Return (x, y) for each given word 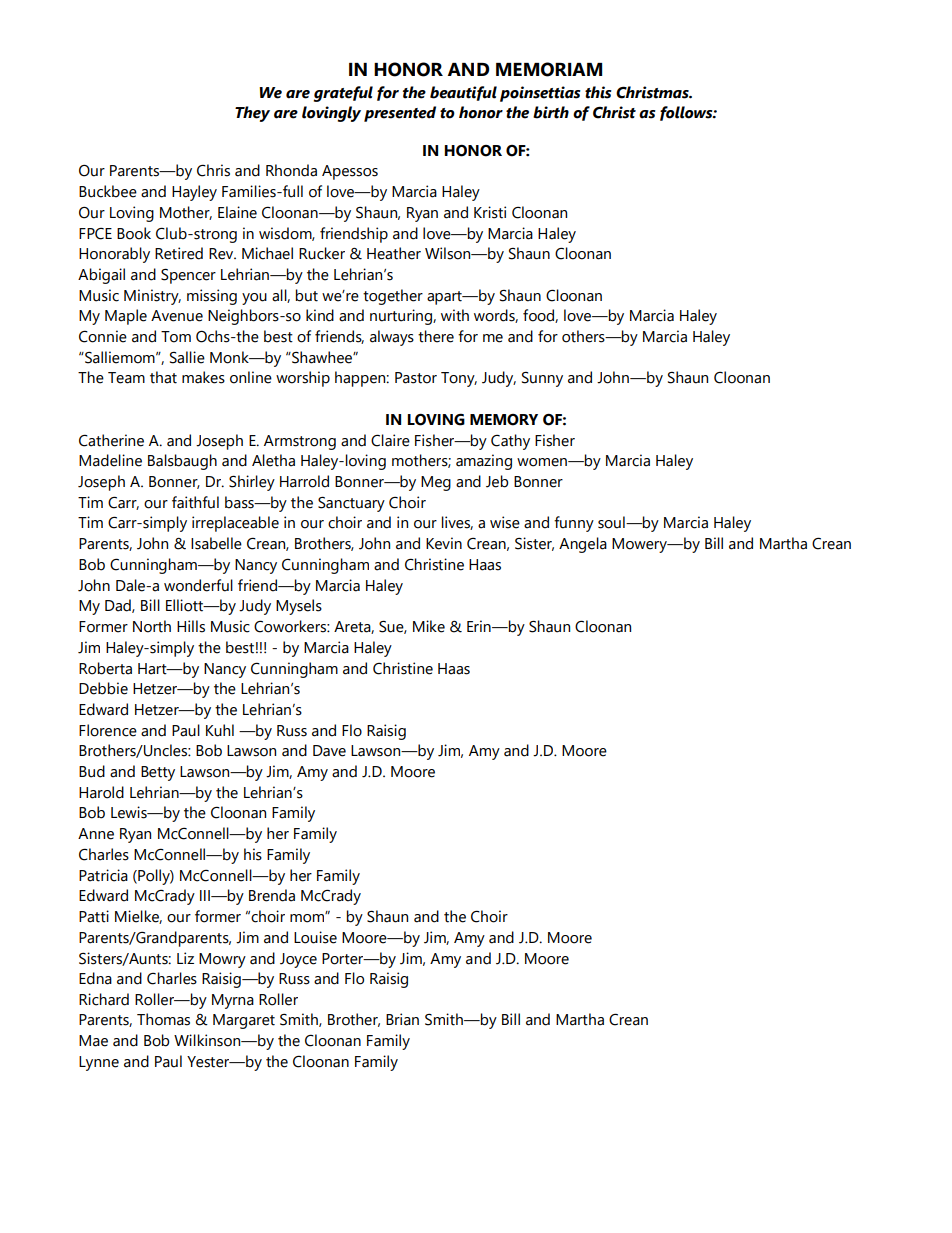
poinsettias (540, 94)
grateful (343, 94)
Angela (583, 545)
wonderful (198, 585)
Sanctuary (351, 504)
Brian (402, 1019)
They (252, 114)
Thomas (163, 1019)
